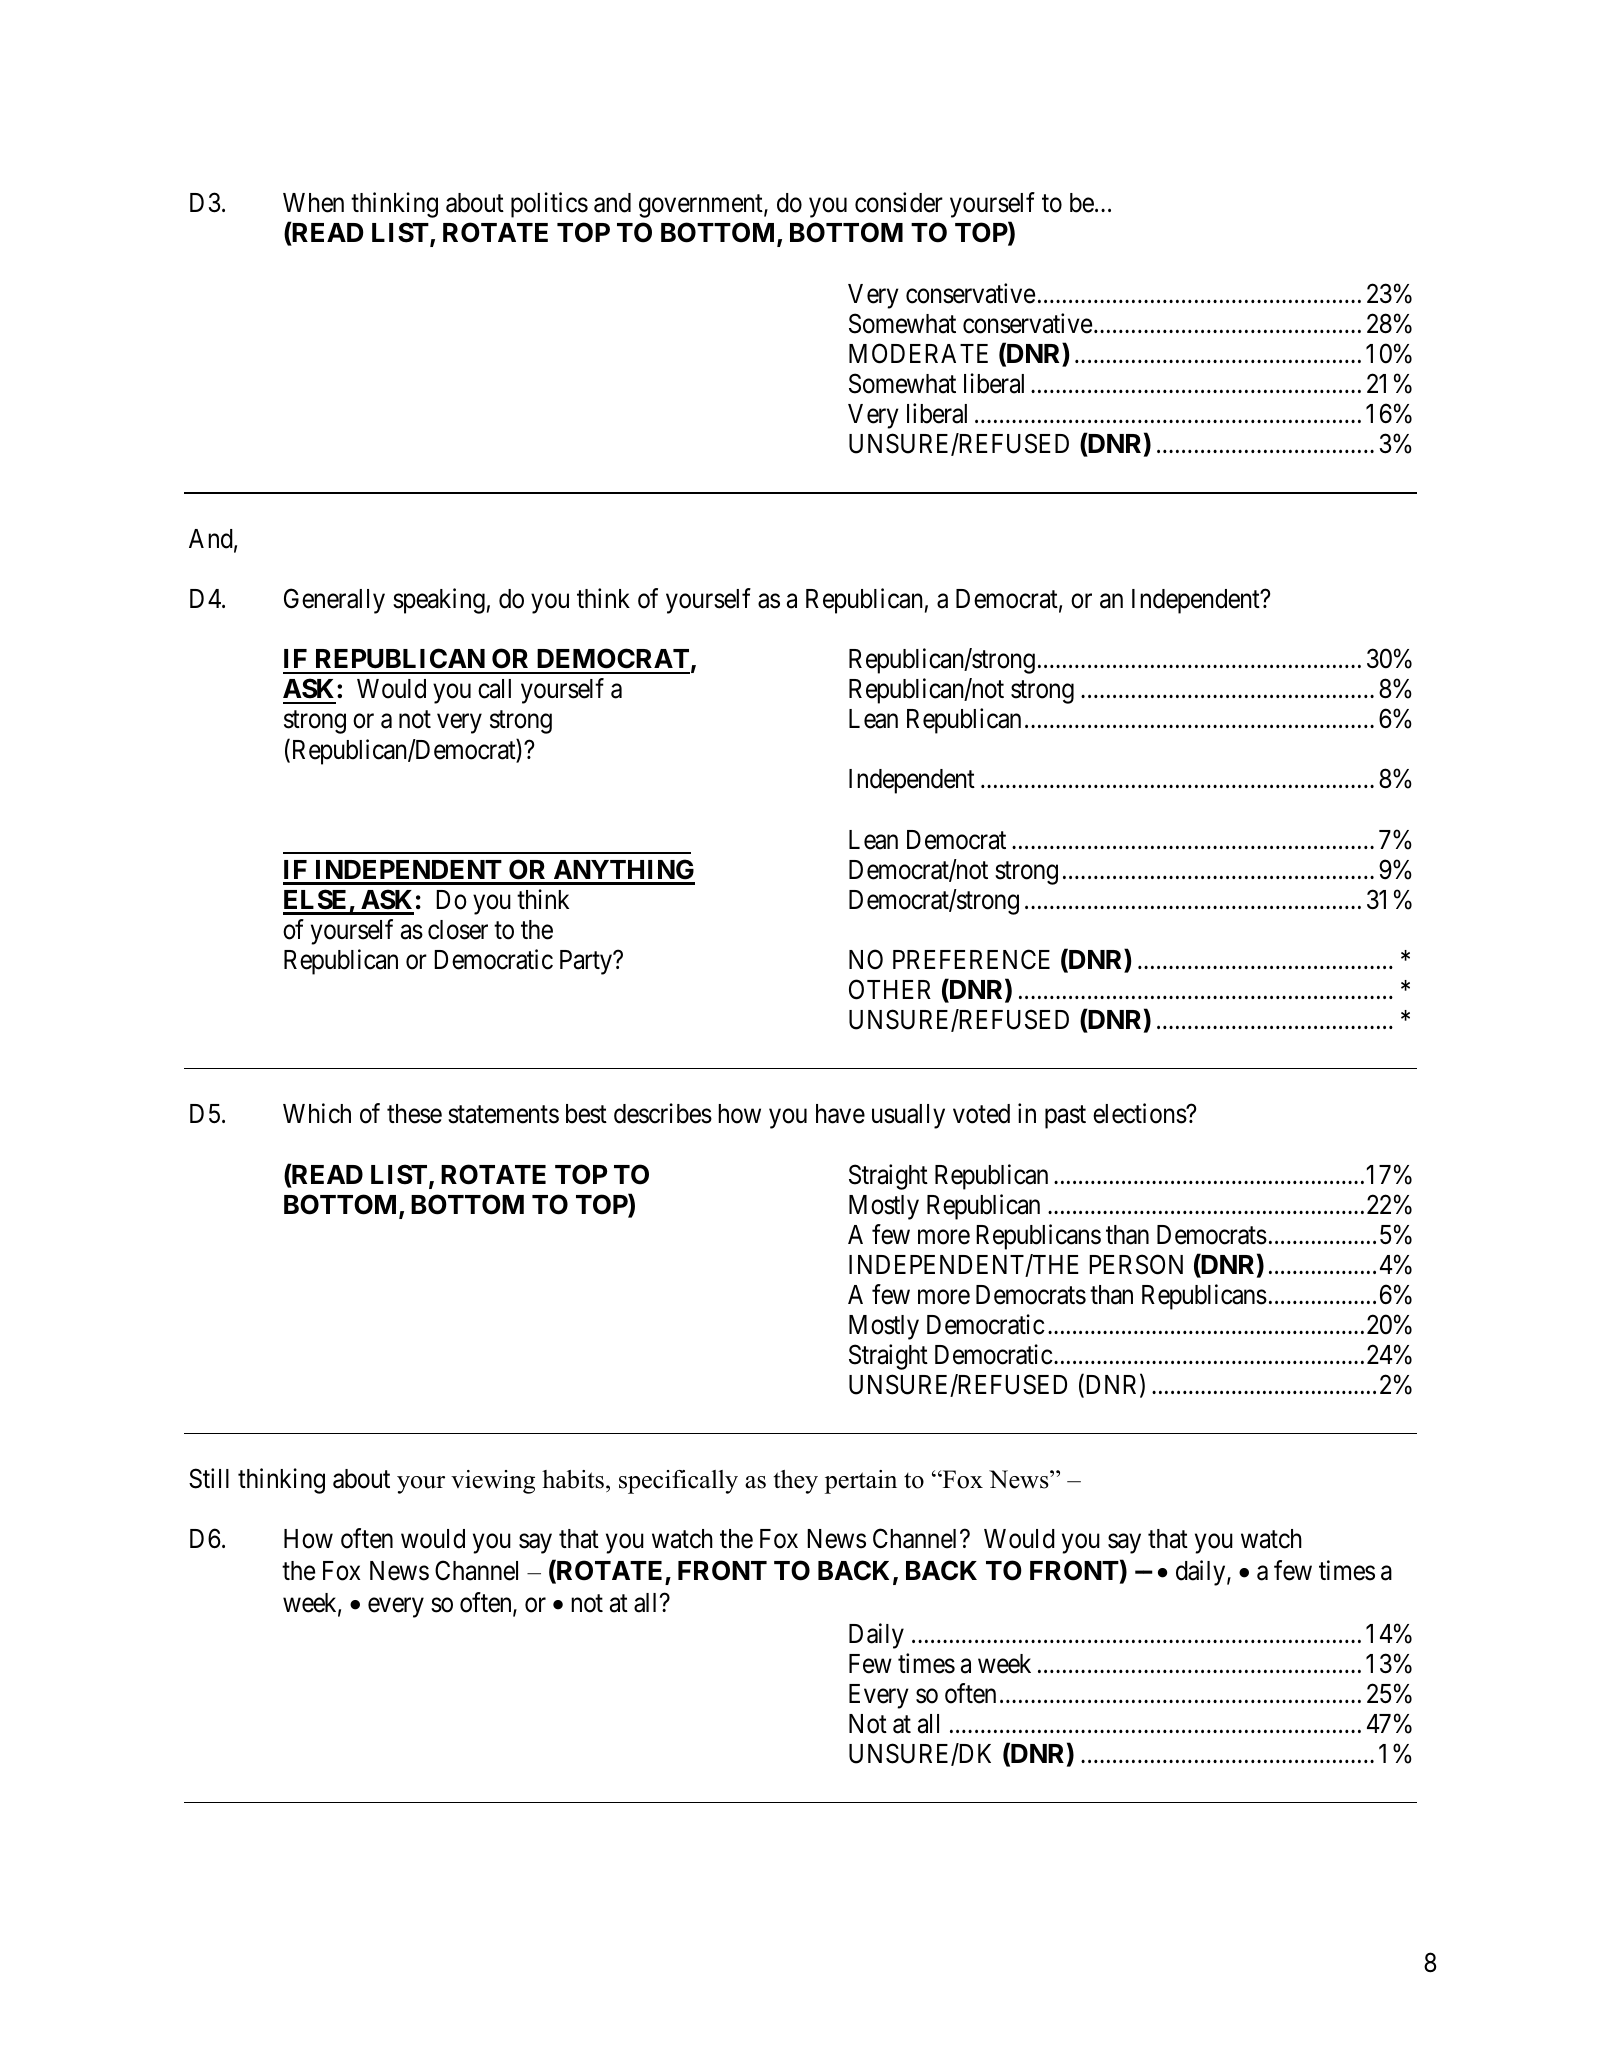 The width and height of the page is (1601, 2072). What do you see at coordinates (899, 202) in the page?
I see `consider` at bounding box center [899, 202].
